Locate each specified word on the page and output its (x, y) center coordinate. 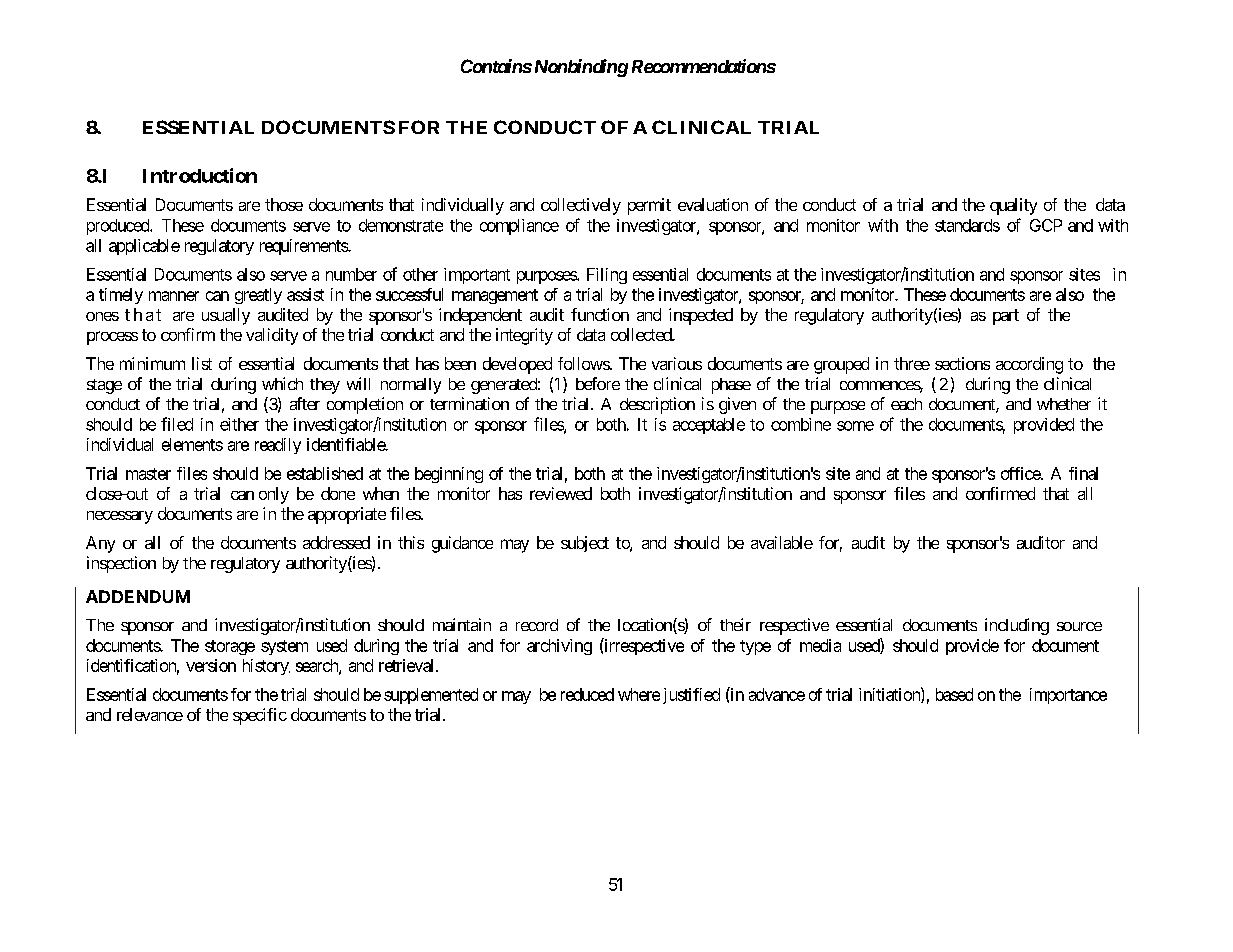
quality (1013, 206)
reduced (587, 694)
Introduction (200, 175)
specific (260, 716)
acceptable (709, 426)
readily (278, 446)
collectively (581, 206)
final (1083, 473)
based (954, 694)
